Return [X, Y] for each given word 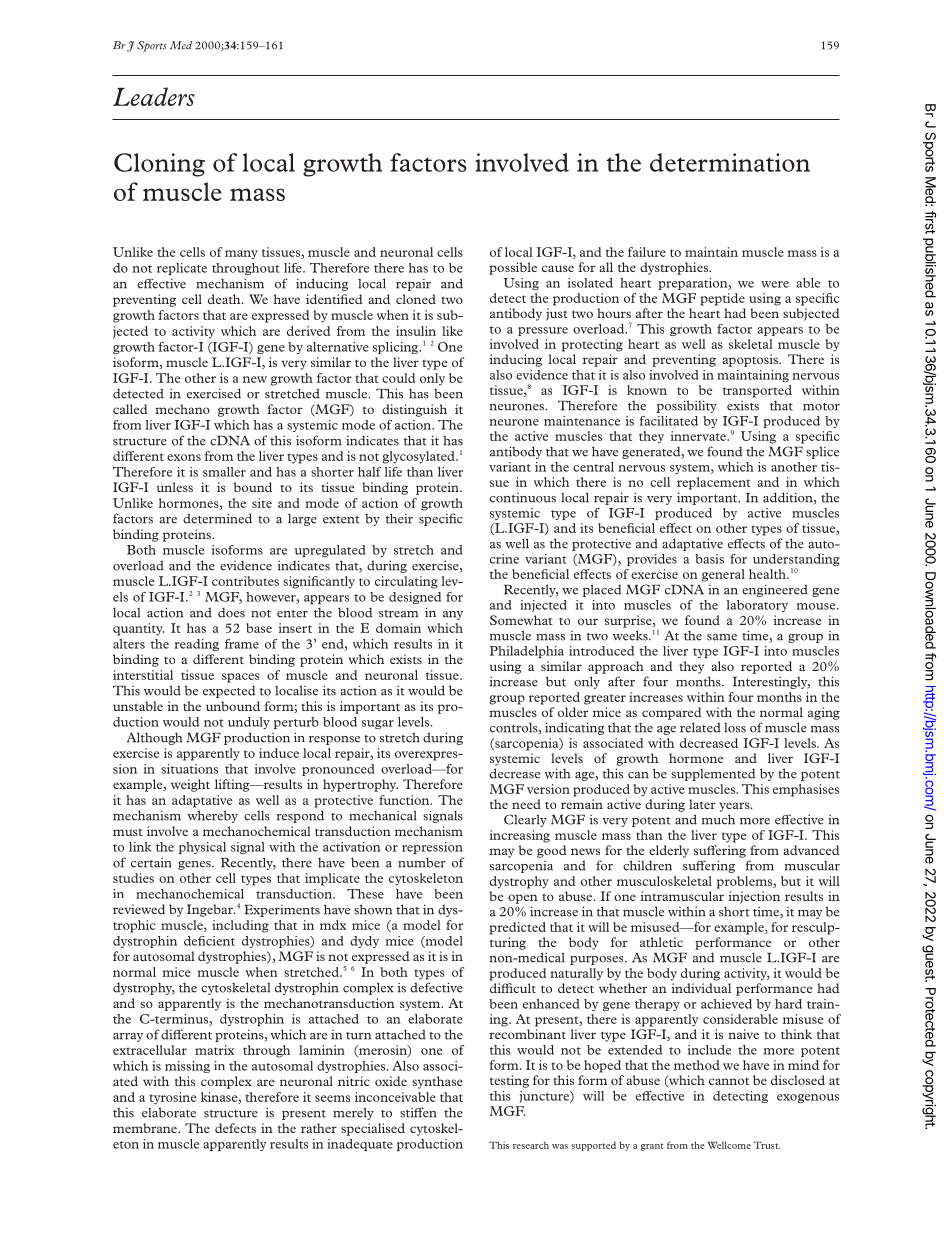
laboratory [757, 606]
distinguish [414, 410]
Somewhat [521, 620]
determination [730, 162]
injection [754, 897]
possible [513, 268]
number [422, 862]
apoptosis [751, 360]
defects [235, 1128]
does [231, 612]
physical [202, 848]
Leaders [154, 96]
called [130, 409]
